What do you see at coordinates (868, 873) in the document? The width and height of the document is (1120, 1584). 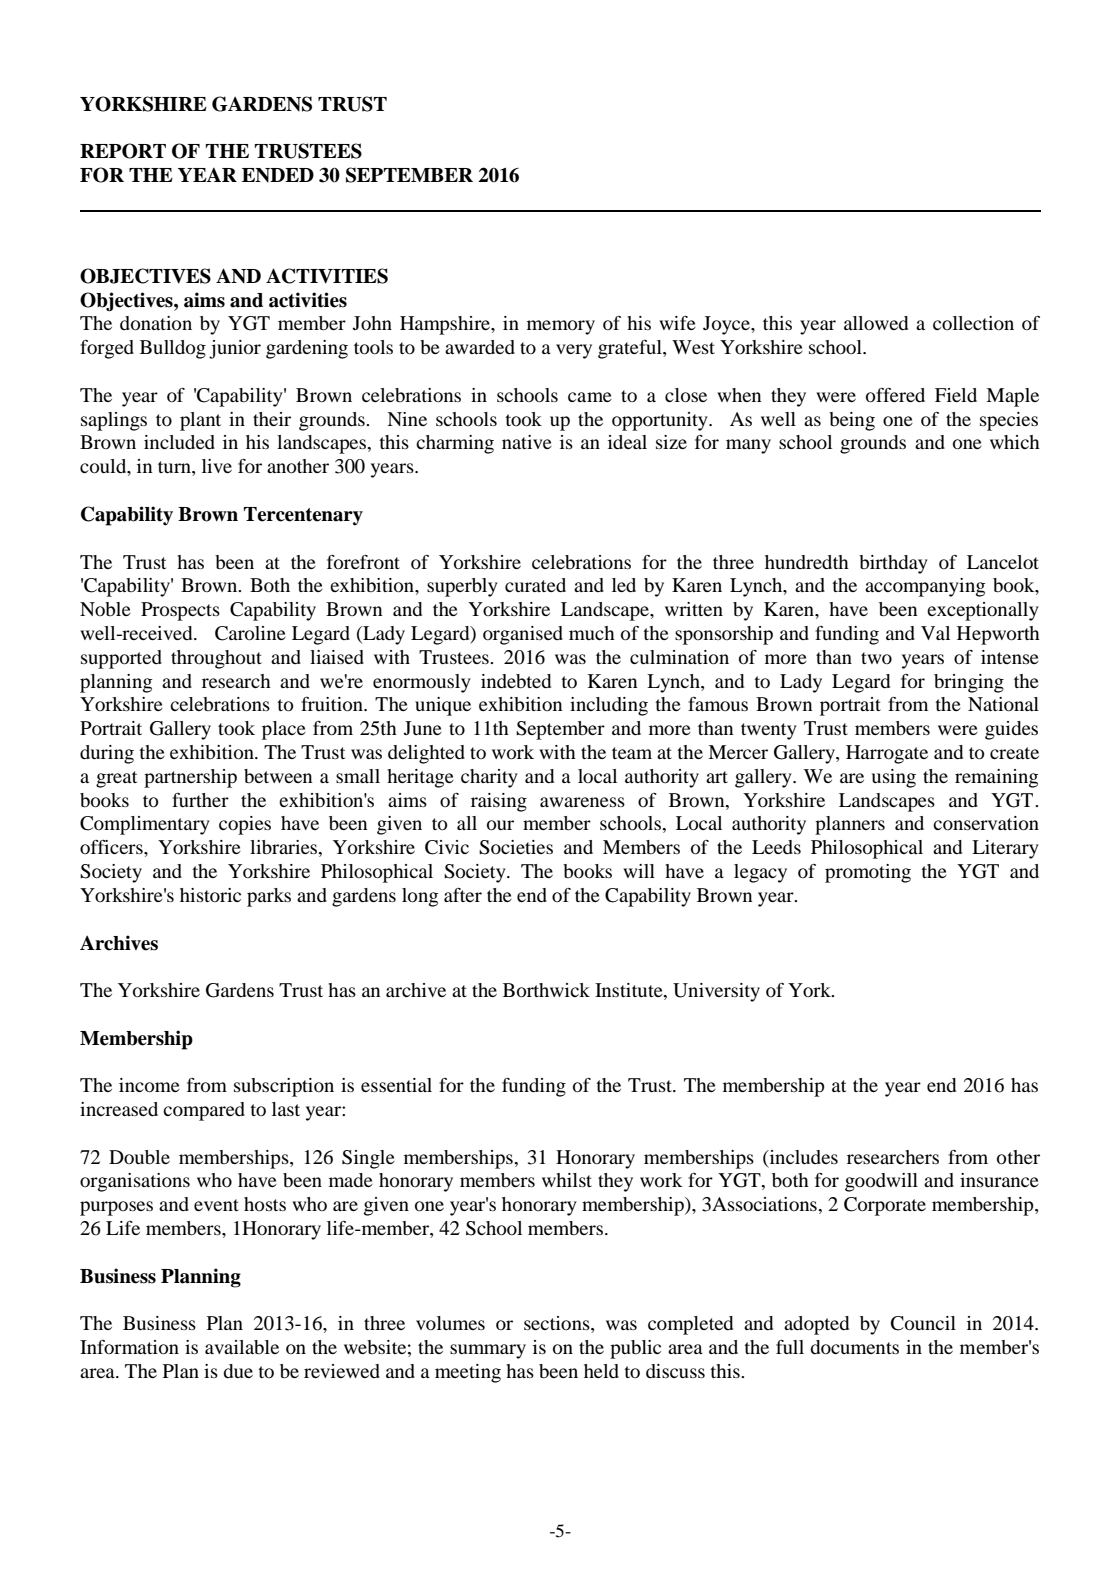 I see `promoting` at bounding box center [868, 873].
